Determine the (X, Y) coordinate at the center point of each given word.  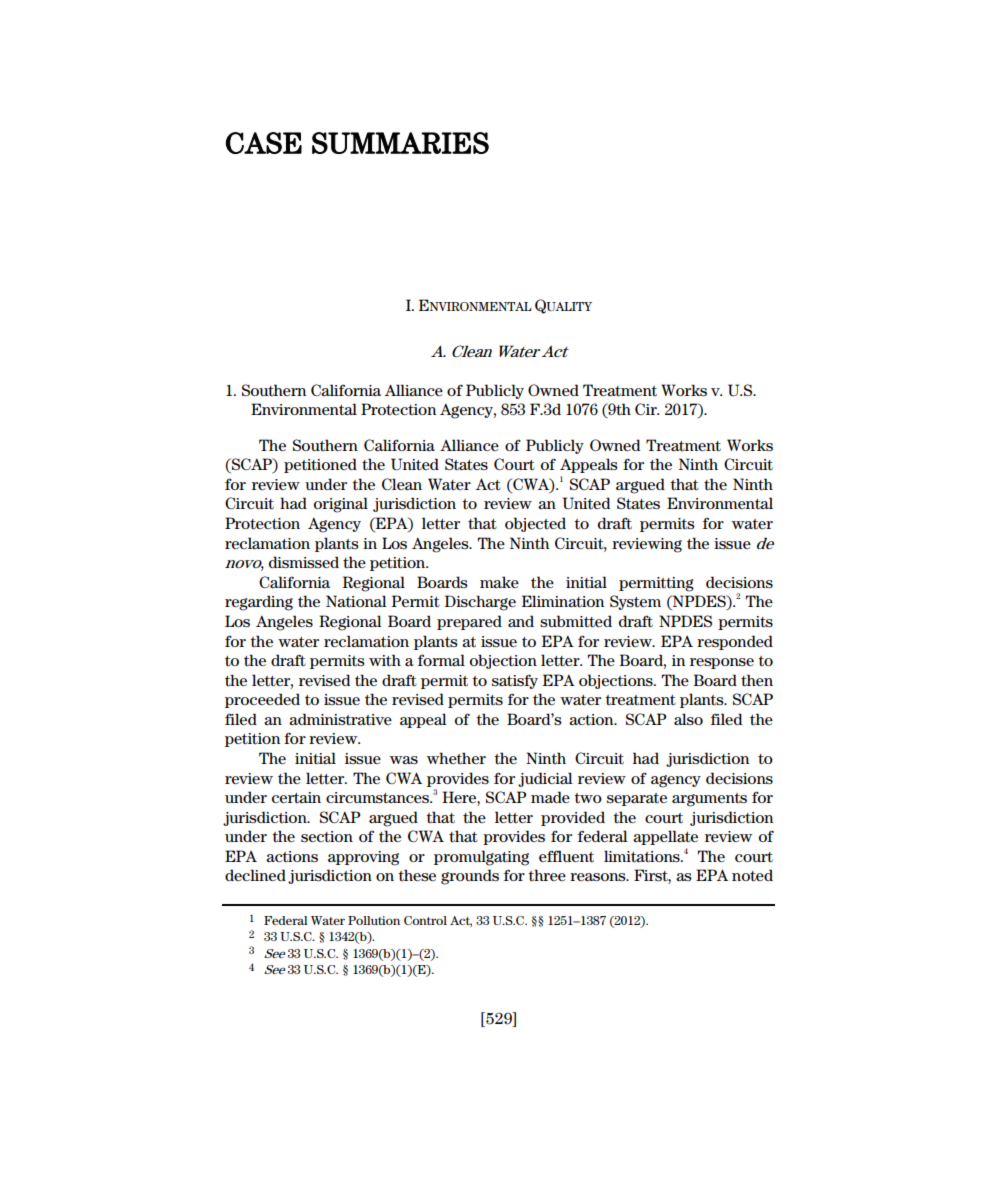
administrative (340, 719)
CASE (264, 143)
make (499, 582)
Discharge (480, 603)
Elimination (563, 601)
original (341, 505)
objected (535, 524)
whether (456, 758)
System (635, 602)
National (356, 601)
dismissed (304, 562)
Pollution (374, 920)
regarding (259, 603)
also (688, 719)
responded (735, 642)
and (521, 621)
